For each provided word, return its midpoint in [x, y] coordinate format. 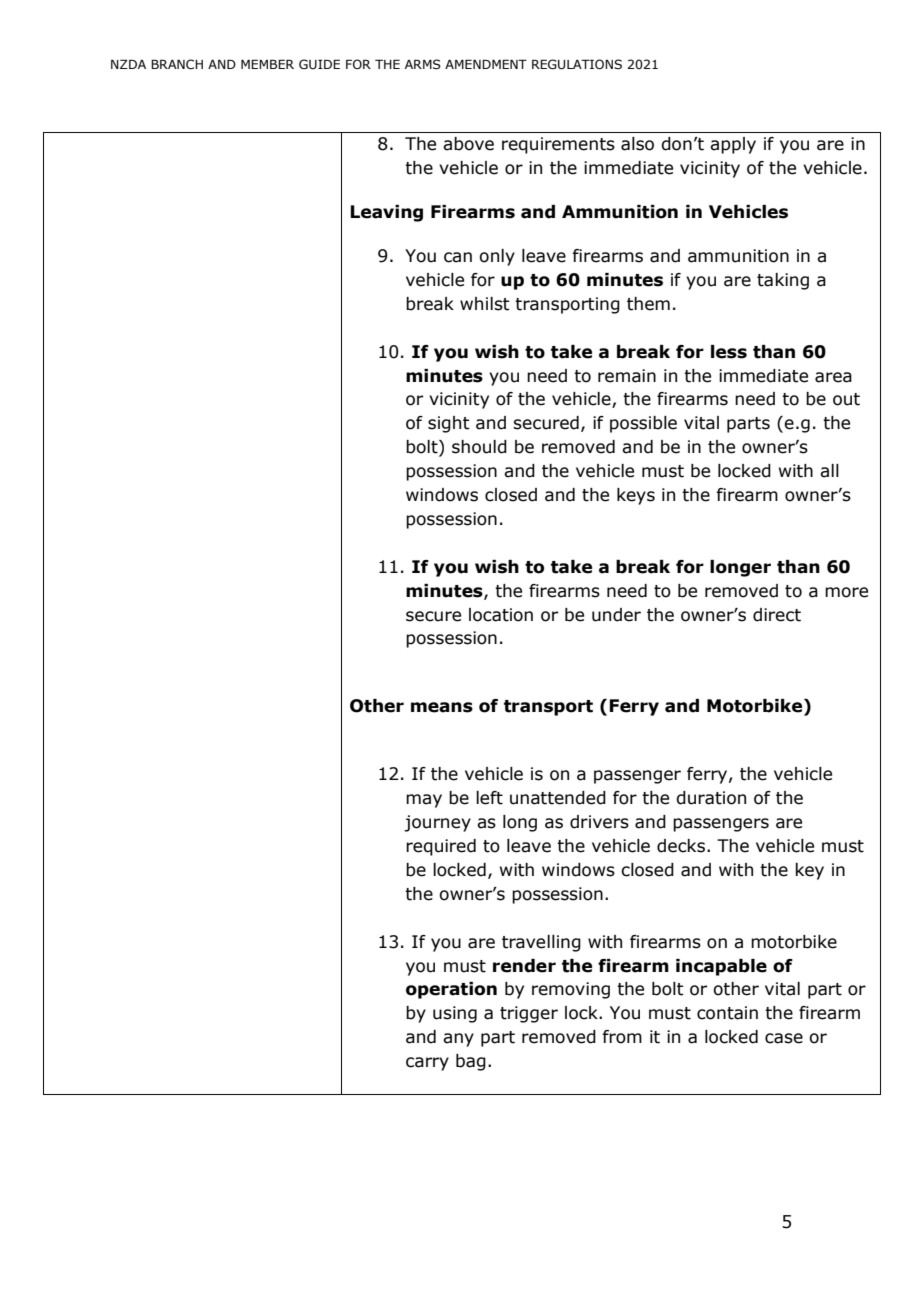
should [479, 447]
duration [711, 798]
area [833, 377]
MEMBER [267, 64]
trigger [529, 1014]
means [442, 707]
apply [733, 145]
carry [427, 1064]
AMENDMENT [486, 64]
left [489, 798]
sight [449, 424]
